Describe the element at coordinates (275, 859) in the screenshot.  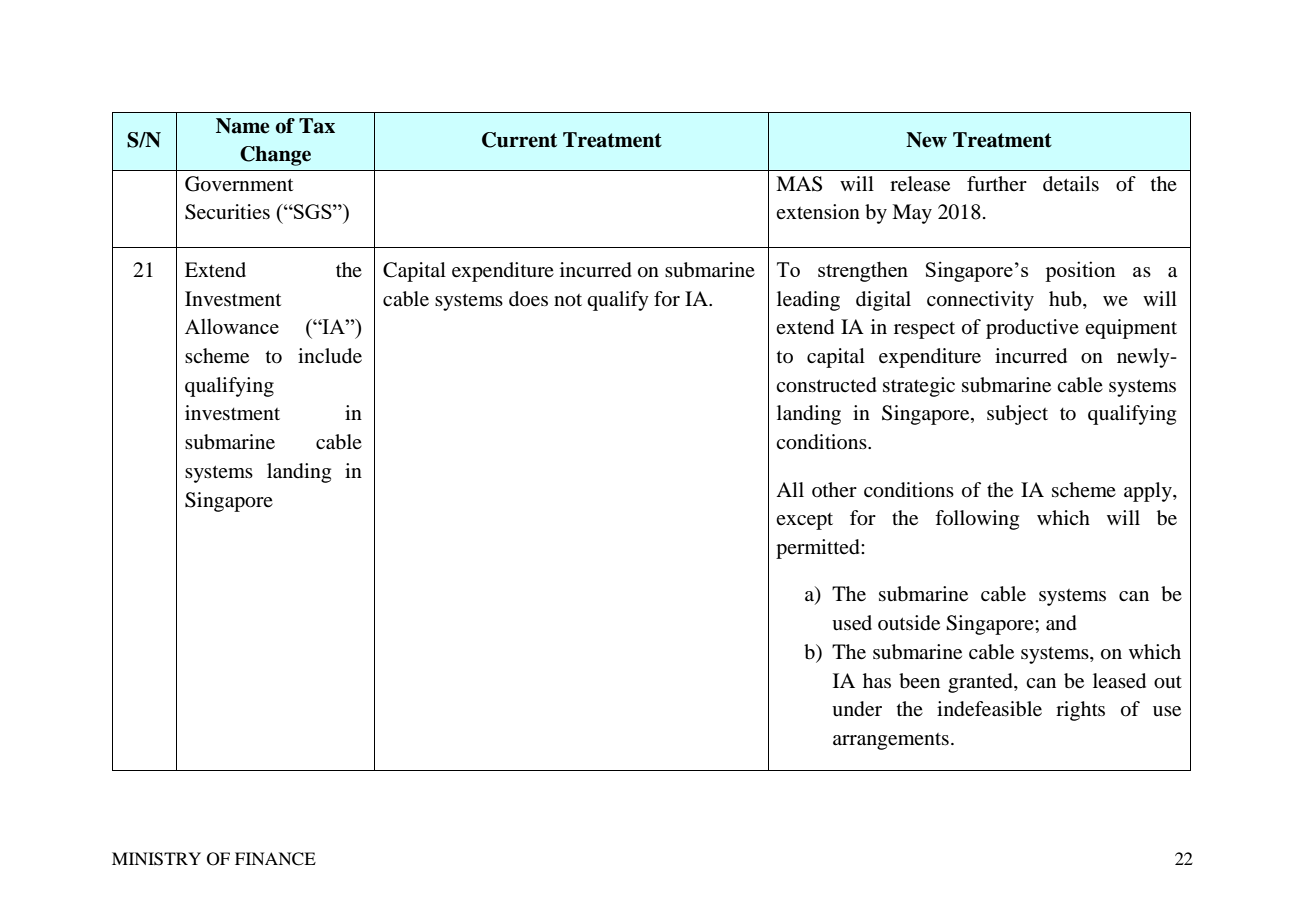
I see `FINANCE` at that location.
